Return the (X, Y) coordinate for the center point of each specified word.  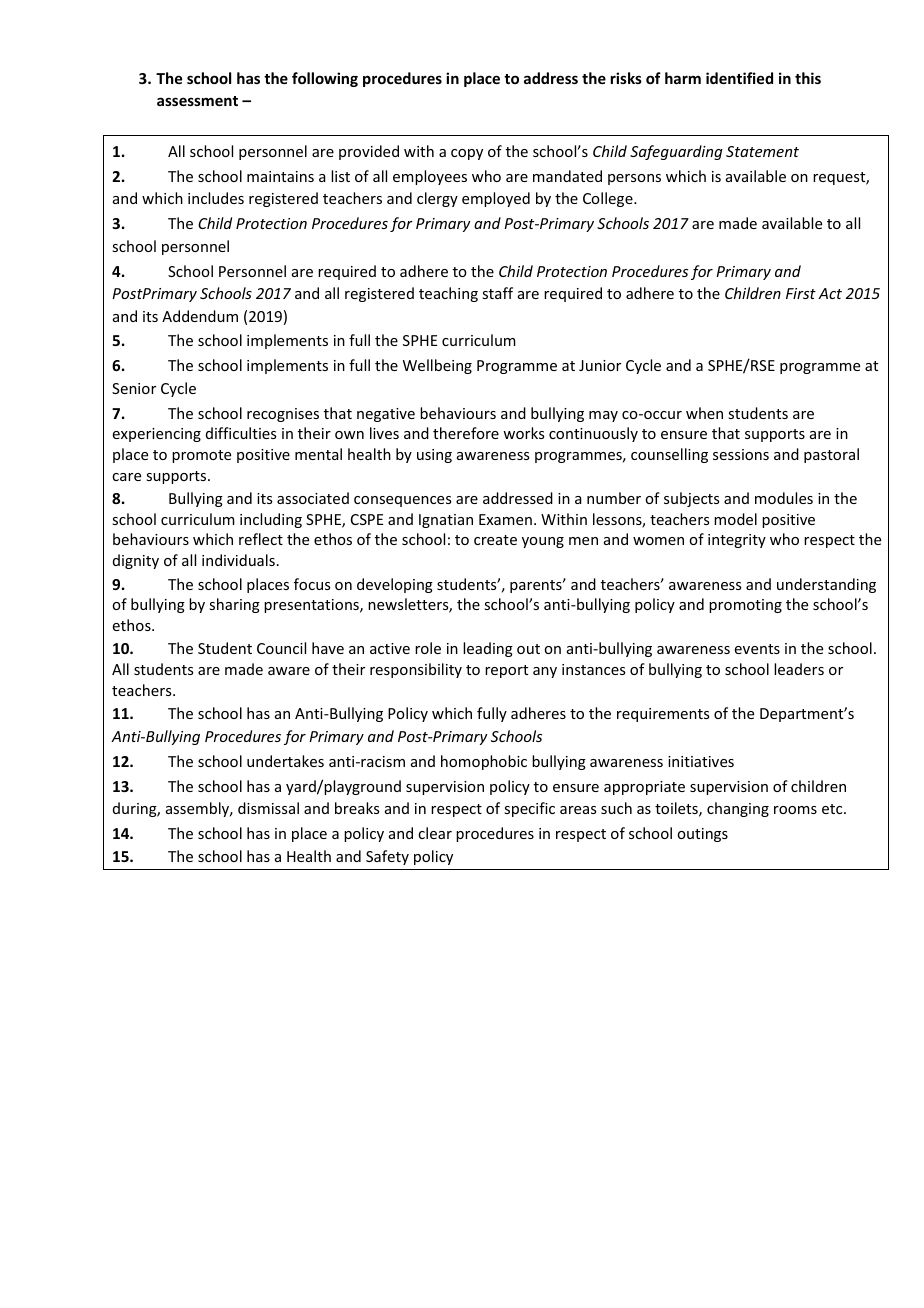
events (757, 649)
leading (488, 649)
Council (281, 648)
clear (435, 833)
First (801, 293)
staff (497, 293)
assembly (199, 809)
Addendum (200, 316)
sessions (741, 454)
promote (201, 456)
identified (739, 78)
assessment (197, 101)
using (434, 456)
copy (467, 154)
